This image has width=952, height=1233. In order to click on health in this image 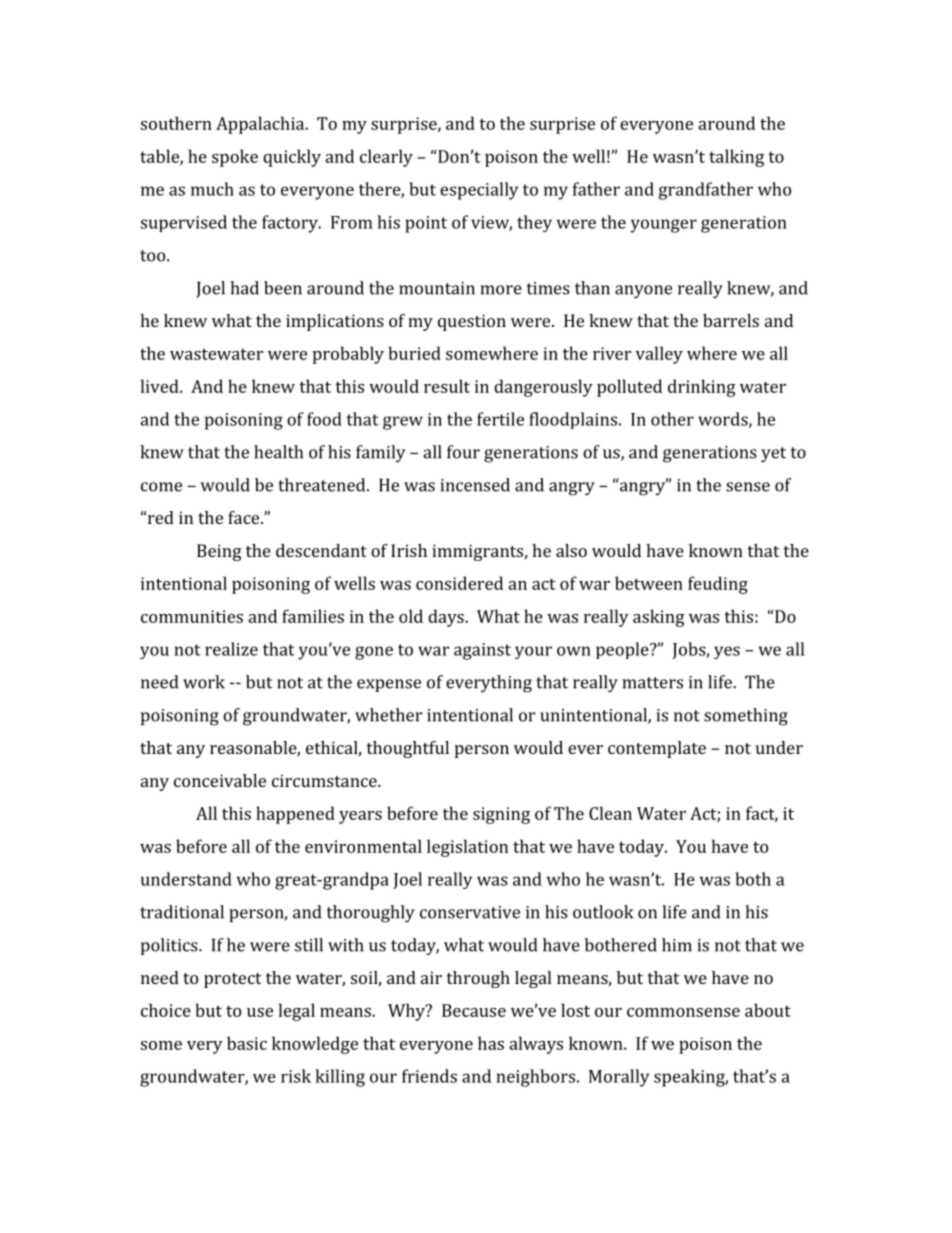, I will do `click(278, 452)`.
